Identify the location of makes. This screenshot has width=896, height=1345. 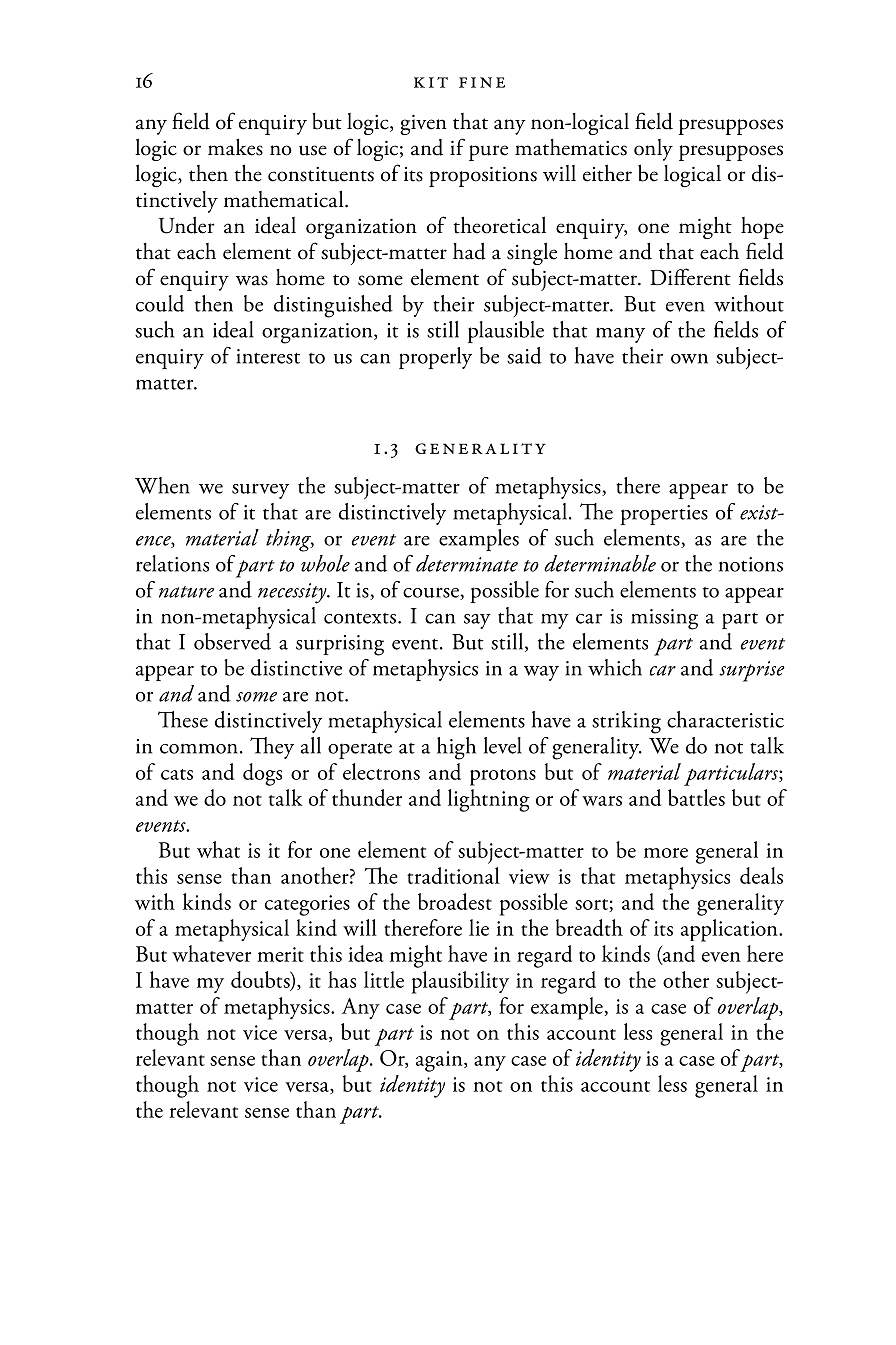
(235, 147).
